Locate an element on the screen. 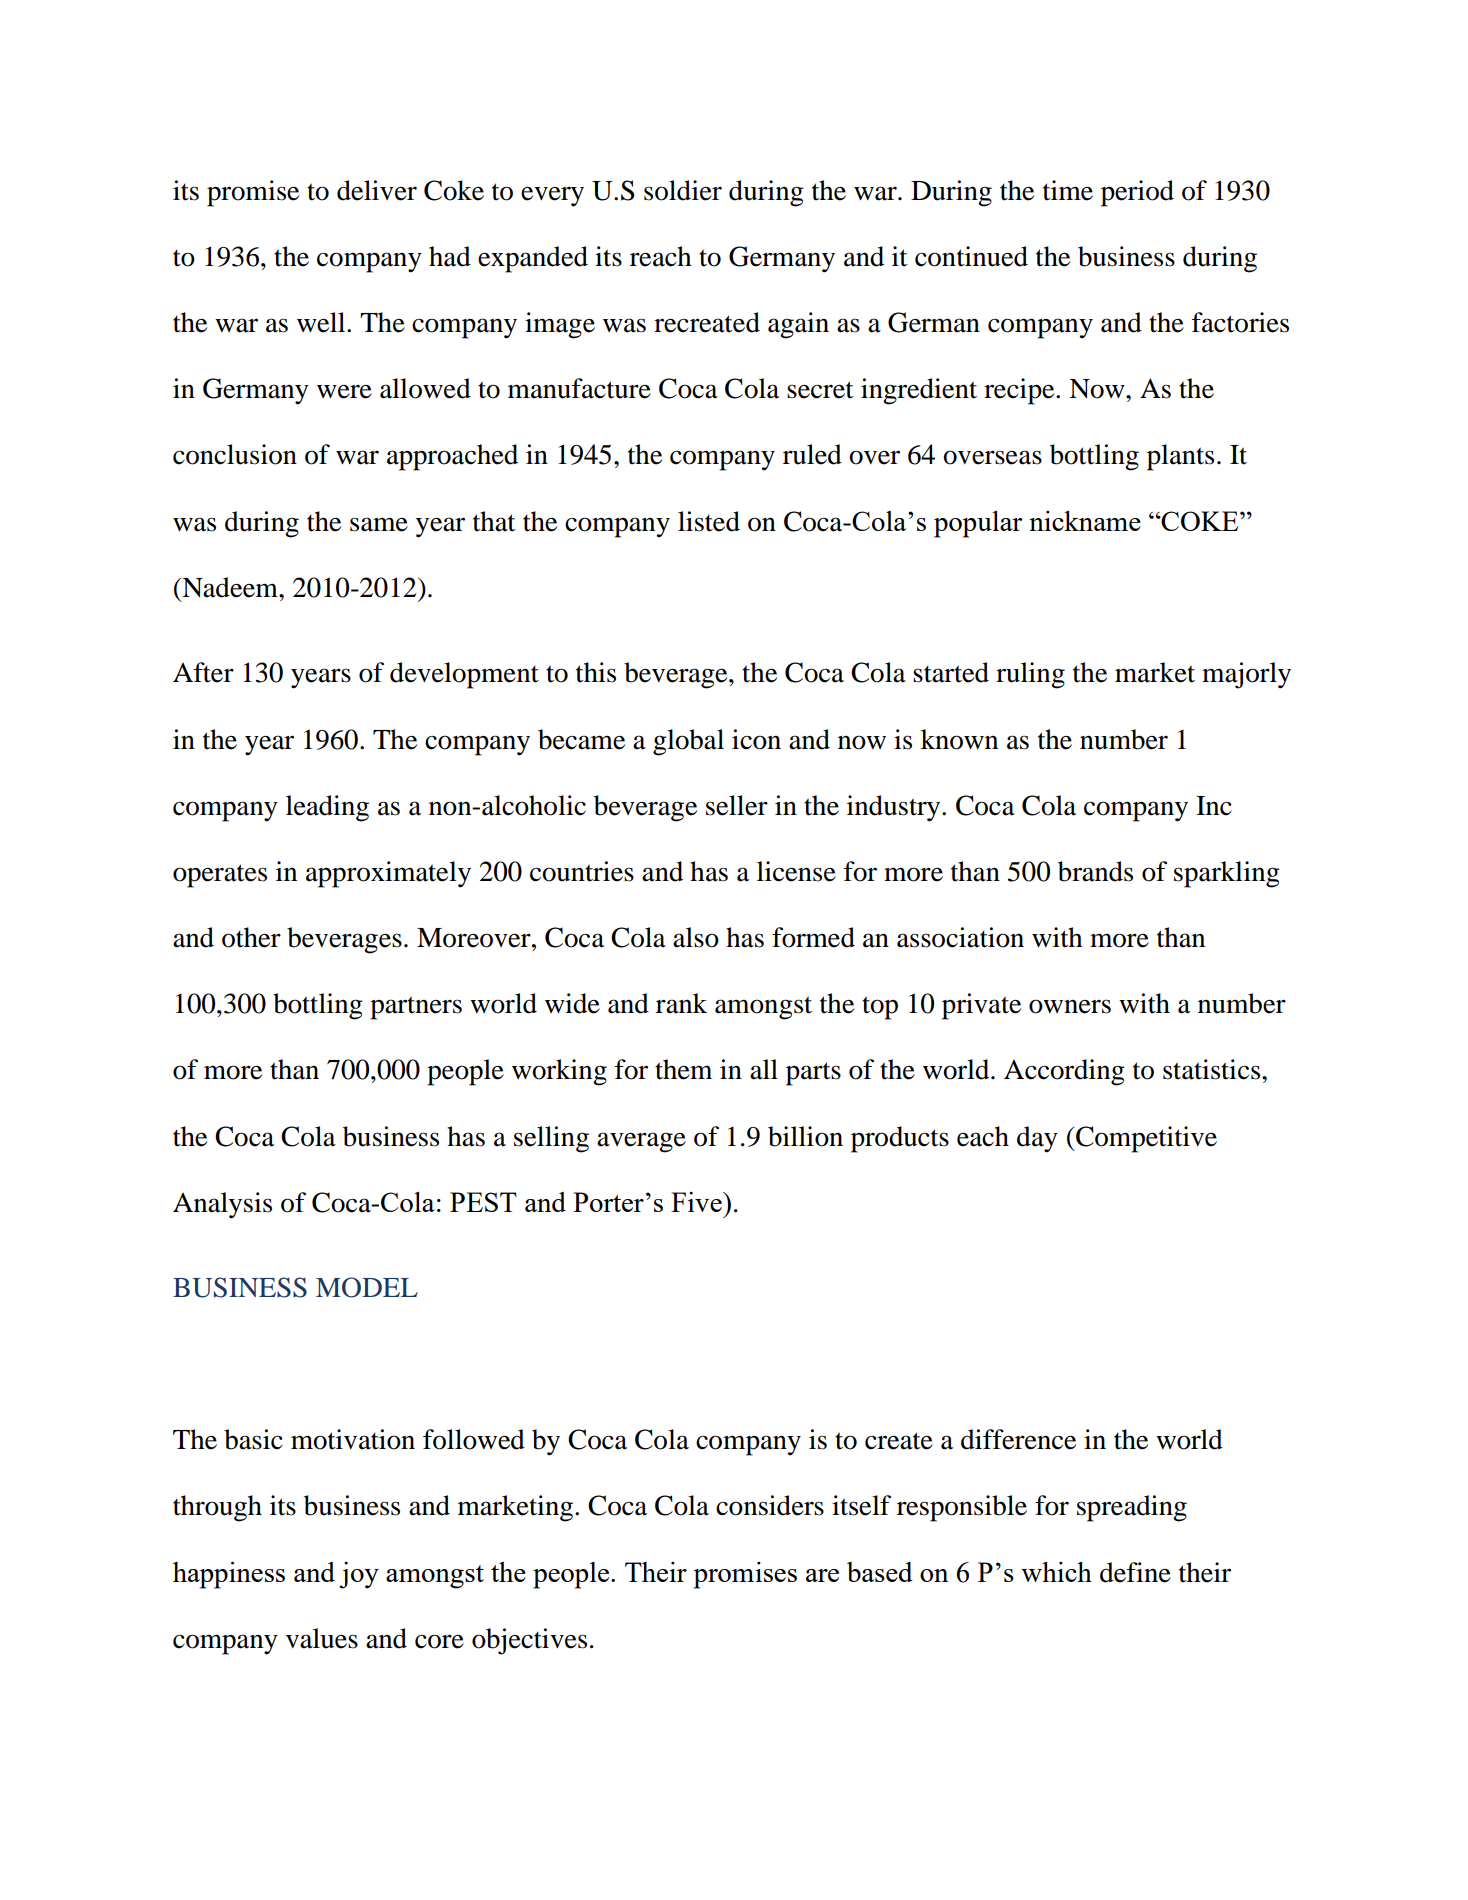 This screenshot has width=1468, height=1900. listed is located at coordinates (709, 521).
